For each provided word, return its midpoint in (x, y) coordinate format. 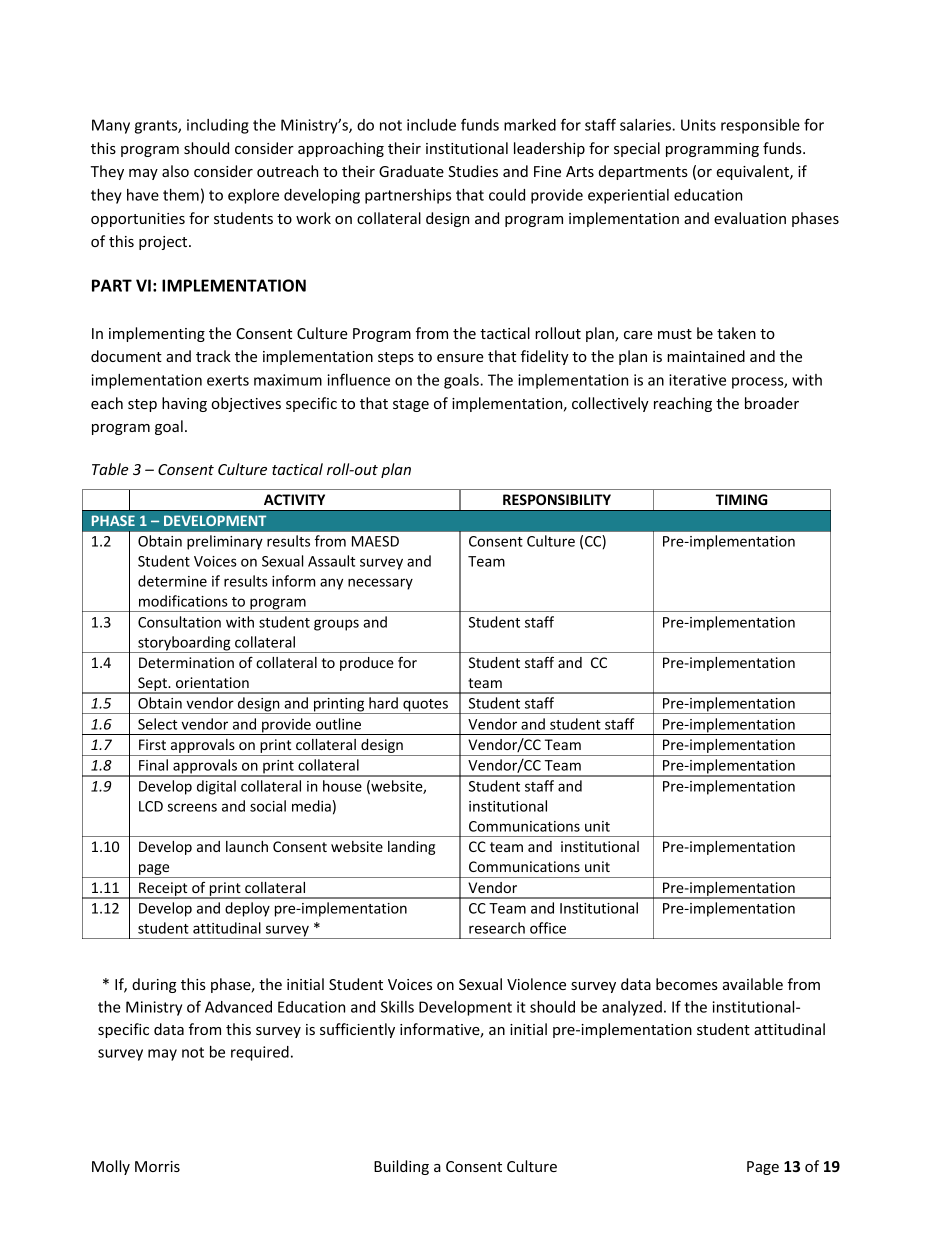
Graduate (411, 171)
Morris (157, 1166)
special (637, 149)
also (175, 171)
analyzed (632, 1008)
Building (401, 1167)
